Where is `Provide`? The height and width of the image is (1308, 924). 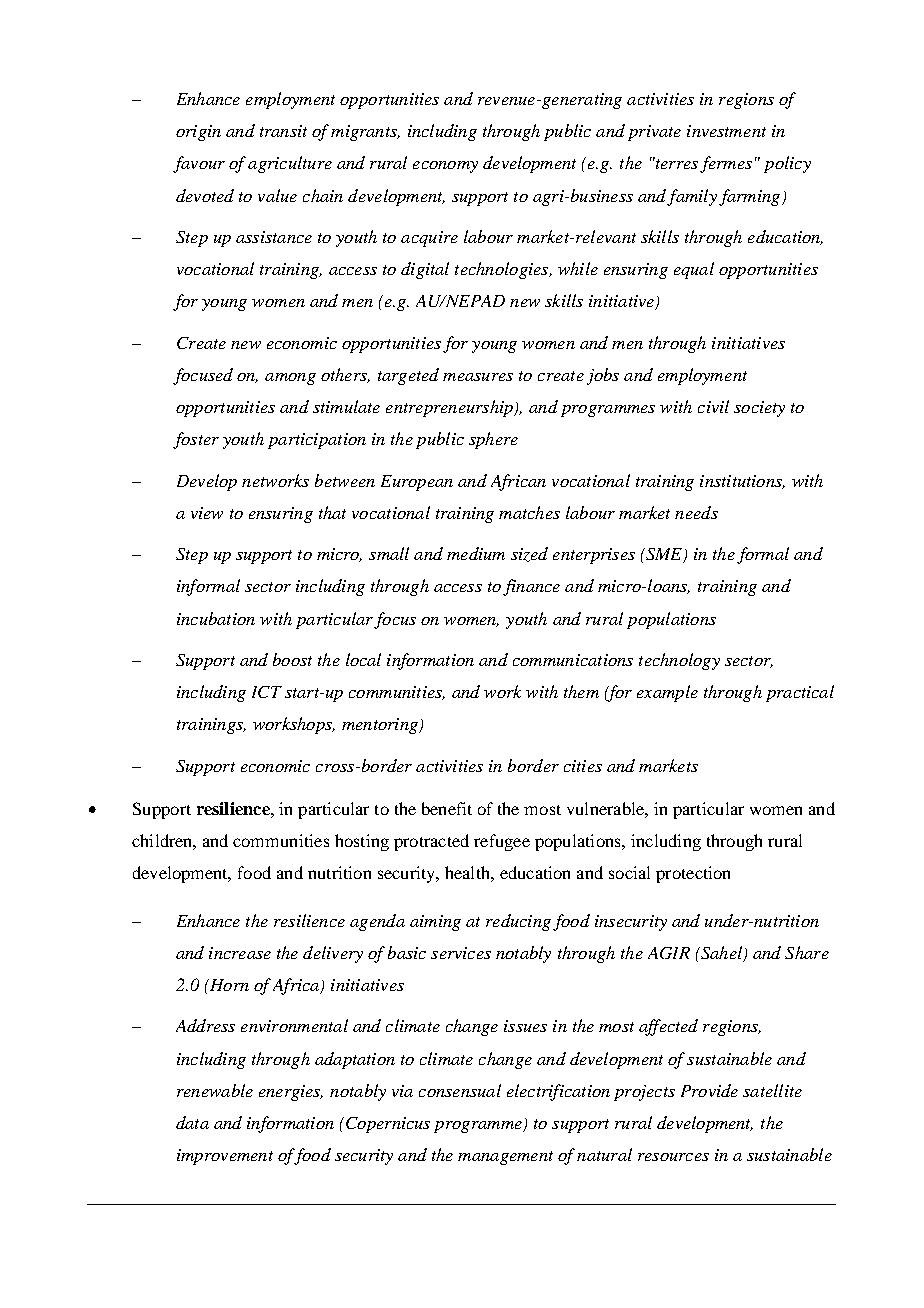
Provide is located at coordinates (709, 1090).
